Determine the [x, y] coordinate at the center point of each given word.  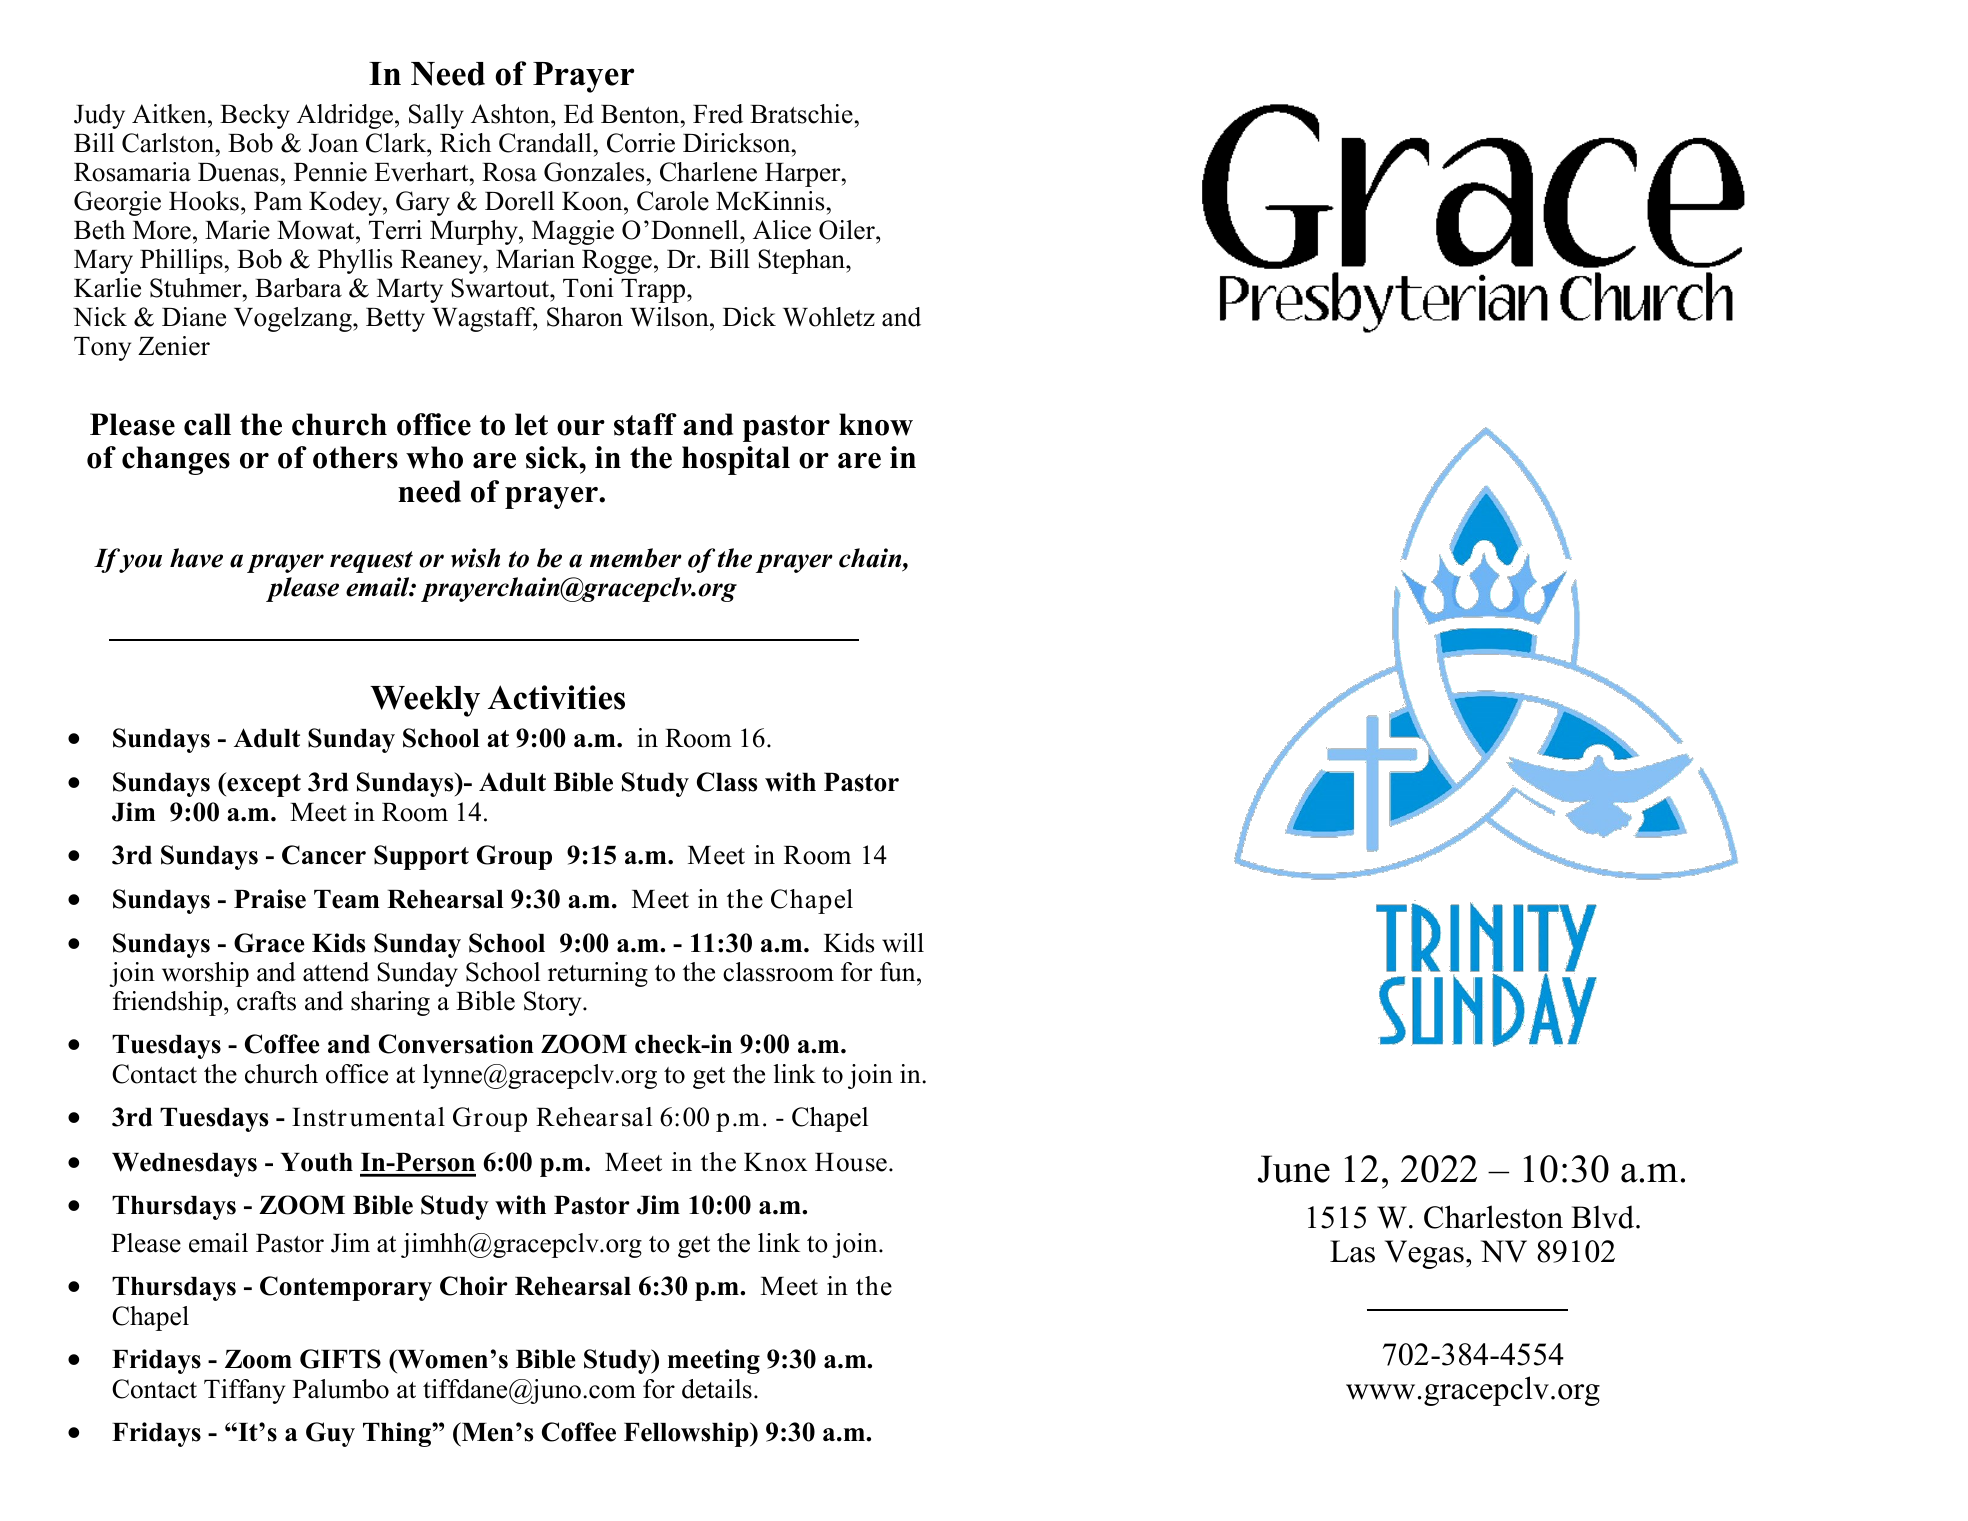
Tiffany [244, 1391]
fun [899, 972]
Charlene [708, 172]
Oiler [848, 230]
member [636, 558]
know [876, 424]
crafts [266, 1001]
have [196, 558]
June [1294, 1169]
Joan [333, 143]
